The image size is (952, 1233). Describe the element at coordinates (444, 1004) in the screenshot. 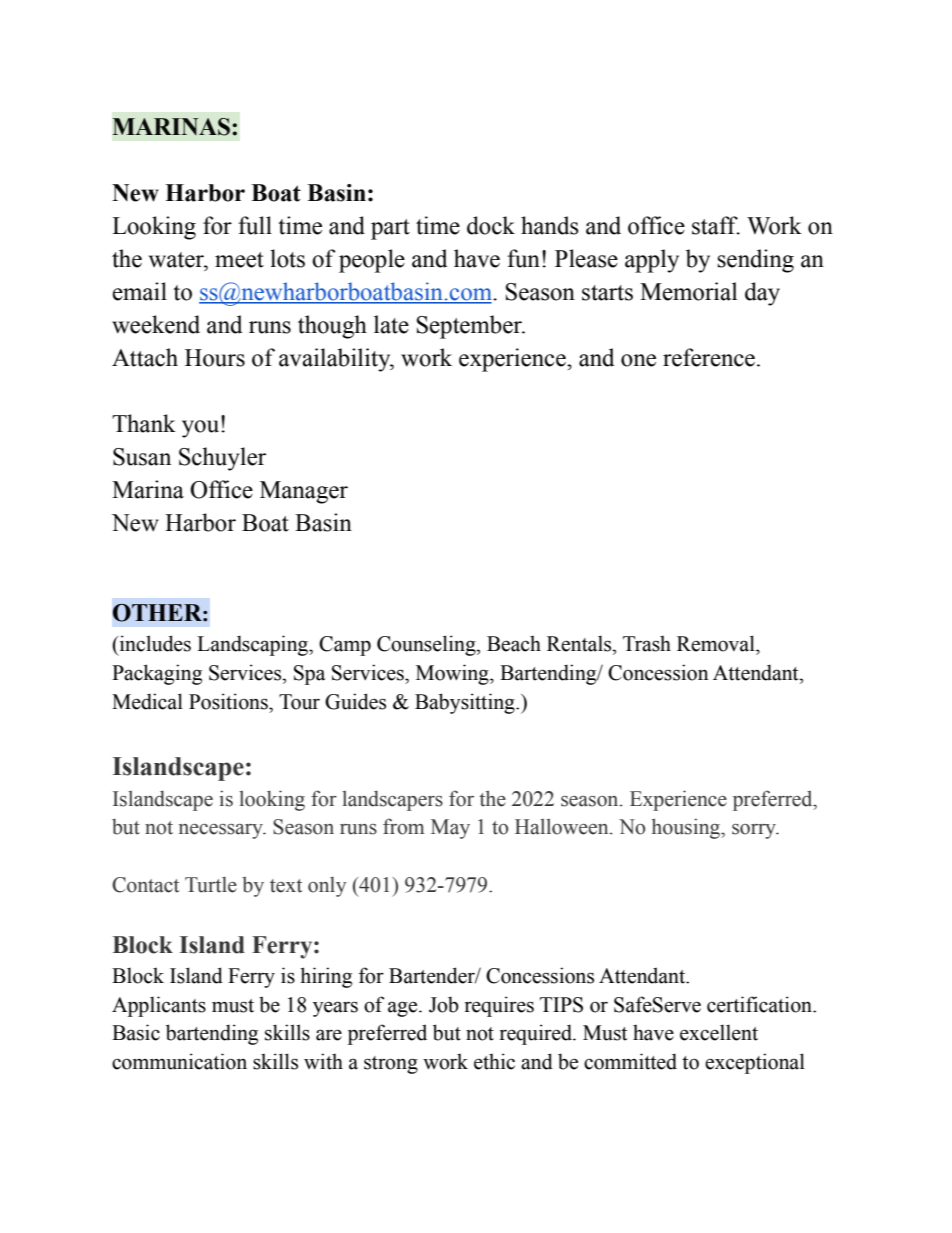

I see `Job` at that location.
